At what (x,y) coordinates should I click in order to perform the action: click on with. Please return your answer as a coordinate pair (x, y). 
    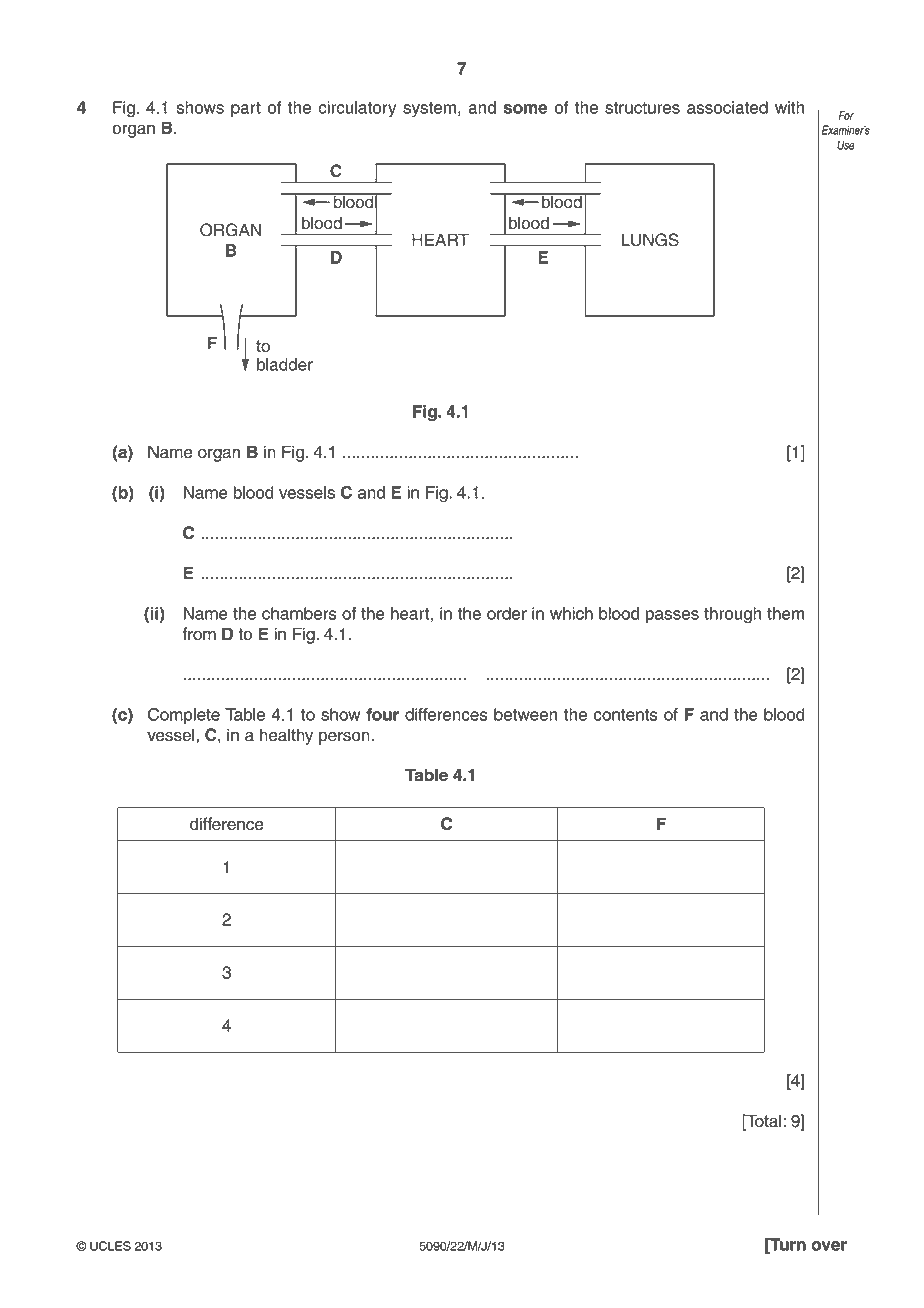
    Looking at the image, I should click on (789, 107).
